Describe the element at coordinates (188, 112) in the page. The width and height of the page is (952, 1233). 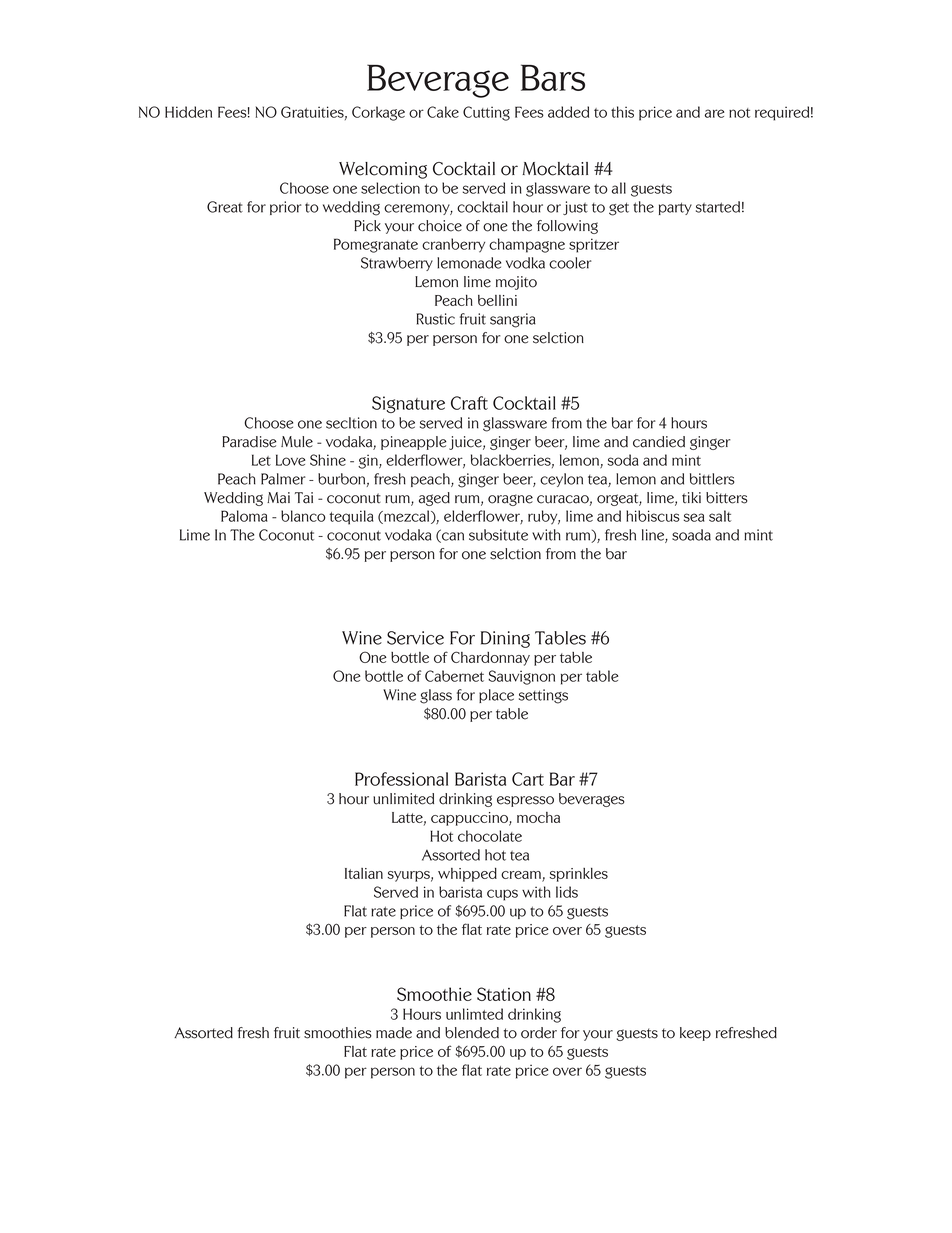
I see `Hidden` at that location.
